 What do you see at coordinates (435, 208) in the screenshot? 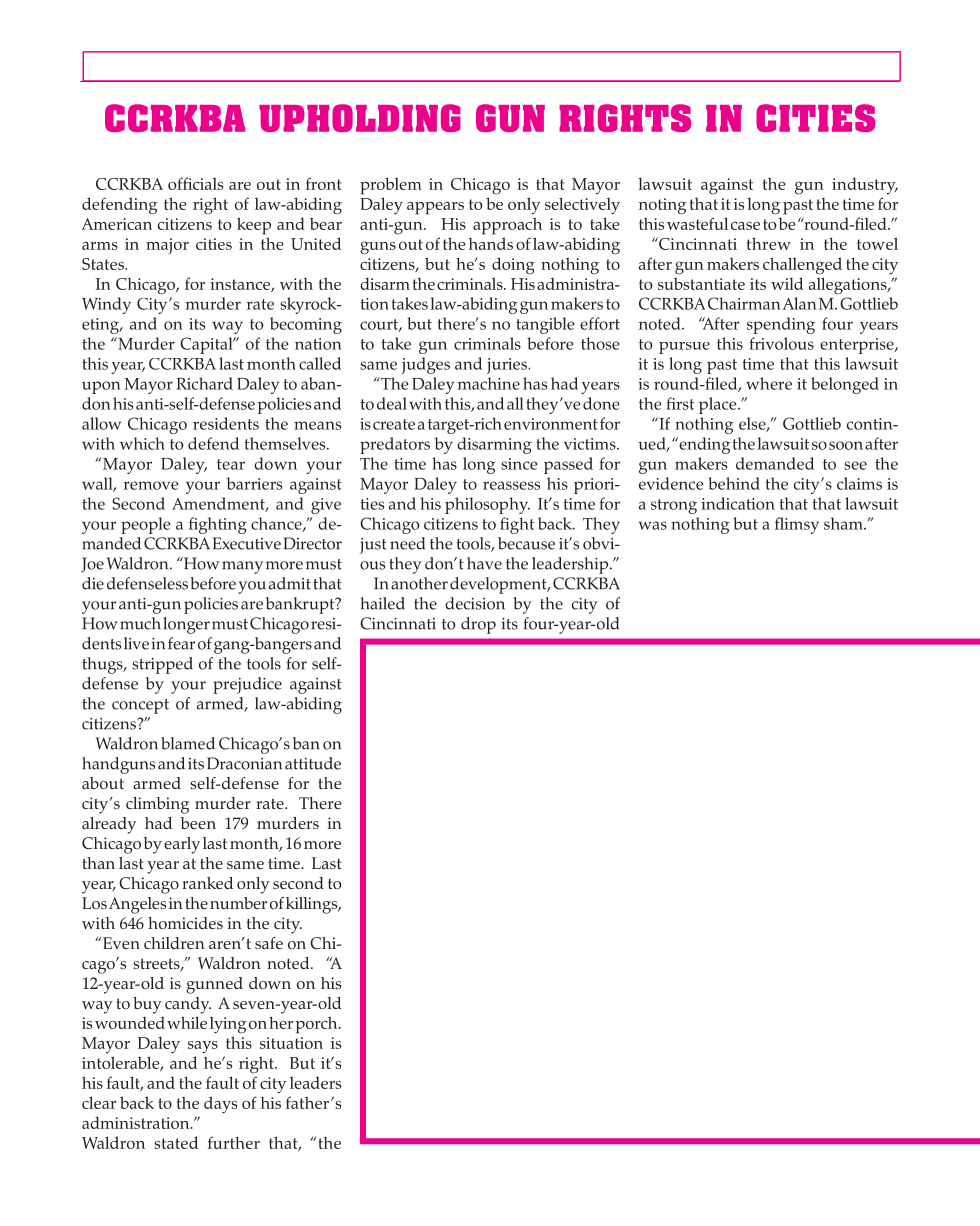
I see `appears` at bounding box center [435, 208].
